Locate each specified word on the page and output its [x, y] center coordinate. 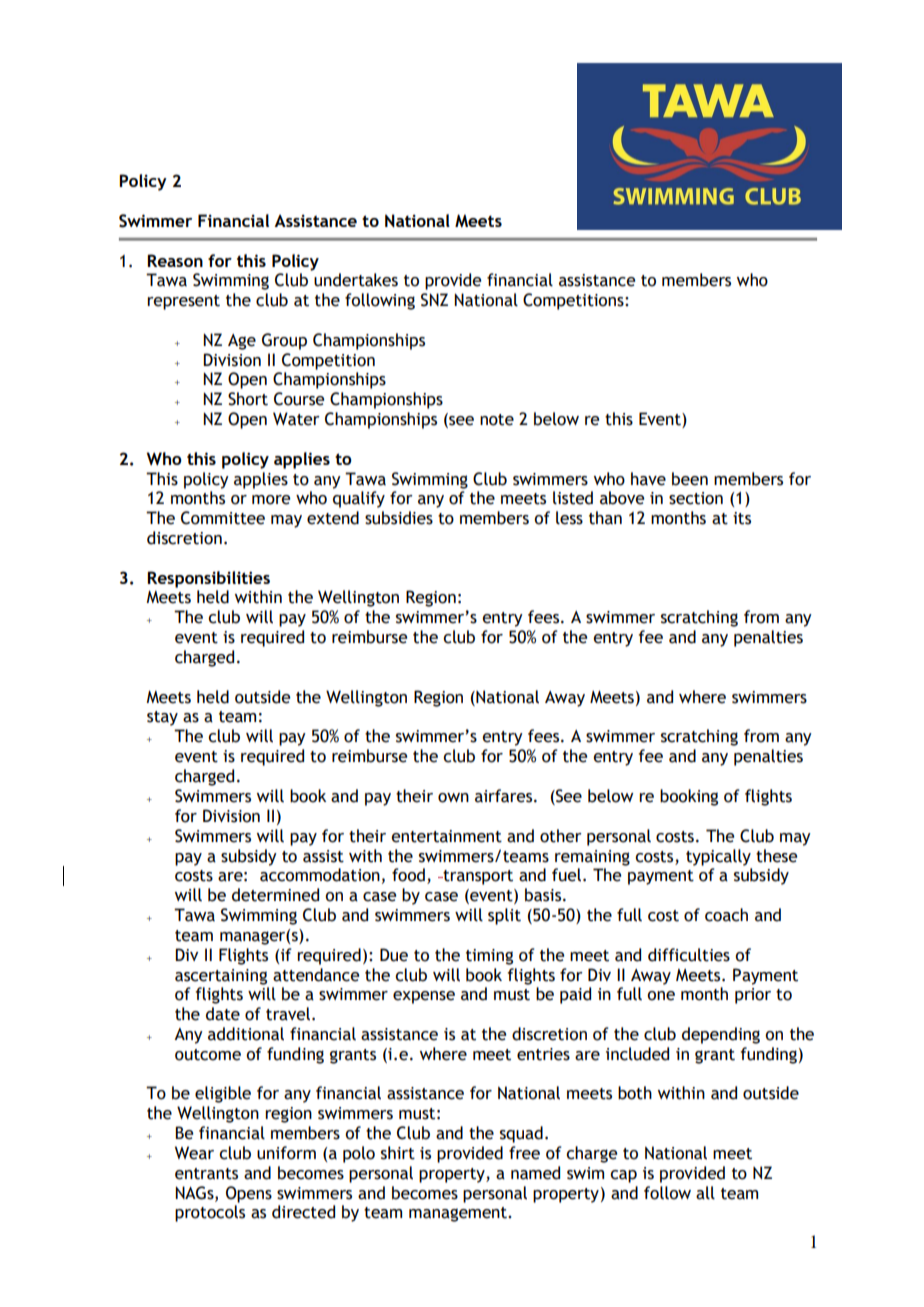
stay [162, 718]
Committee [223, 518]
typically [718, 857]
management [459, 1214]
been [690, 479]
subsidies [399, 518]
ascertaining [221, 977]
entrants [206, 1174]
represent [183, 302]
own [453, 798]
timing [489, 957]
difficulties [689, 955]
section [696, 498]
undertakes [356, 280]
